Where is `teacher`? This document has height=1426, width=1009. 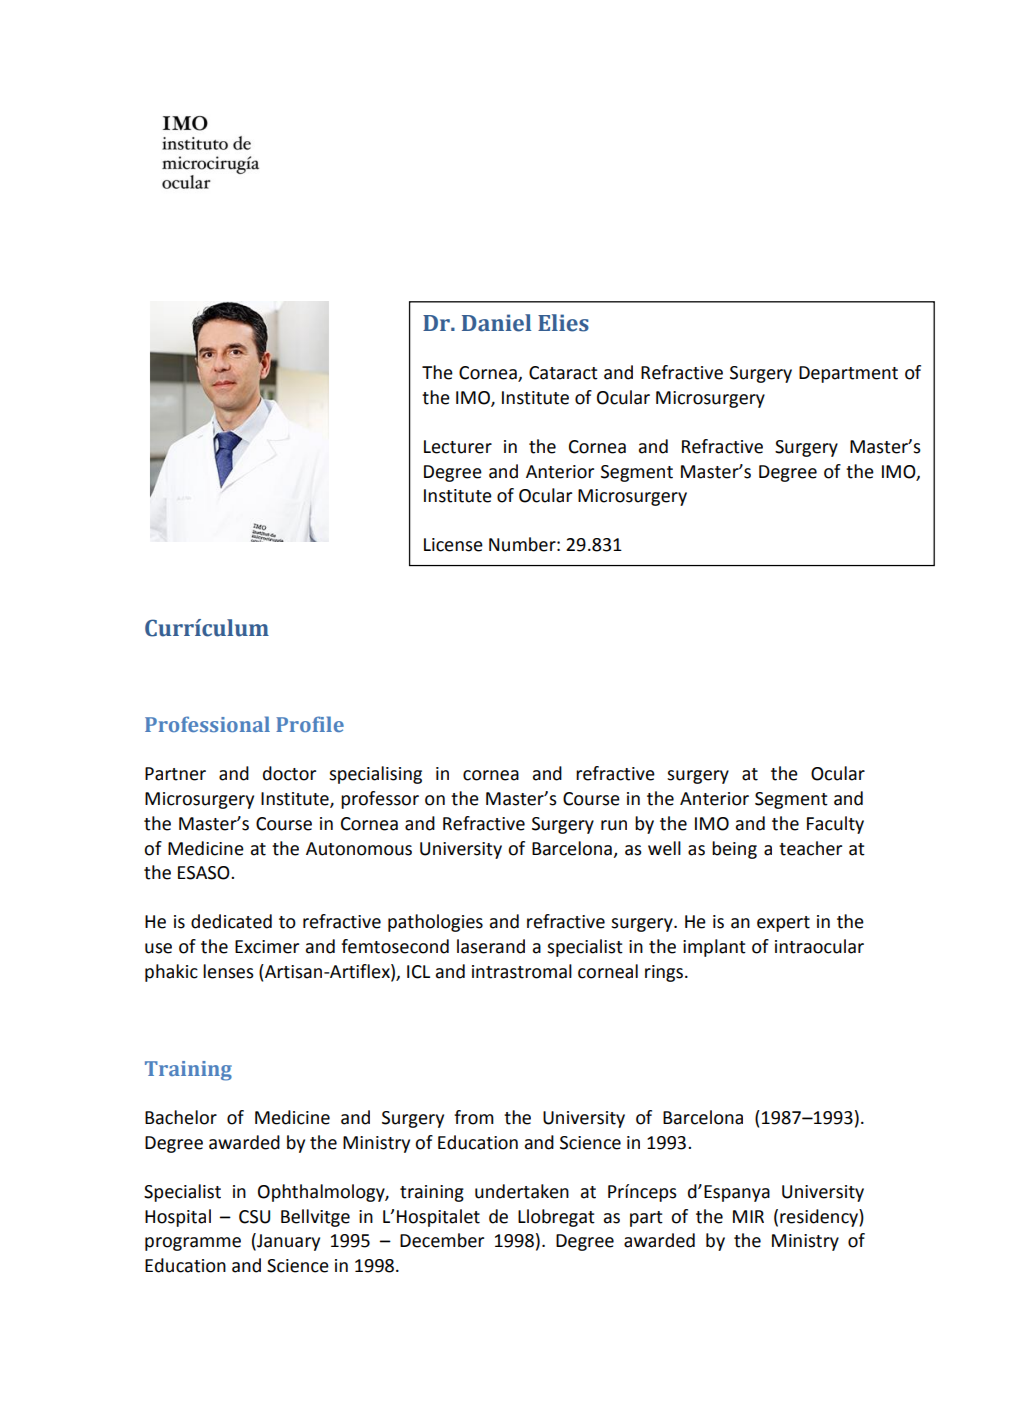 teacher is located at coordinates (810, 848).
